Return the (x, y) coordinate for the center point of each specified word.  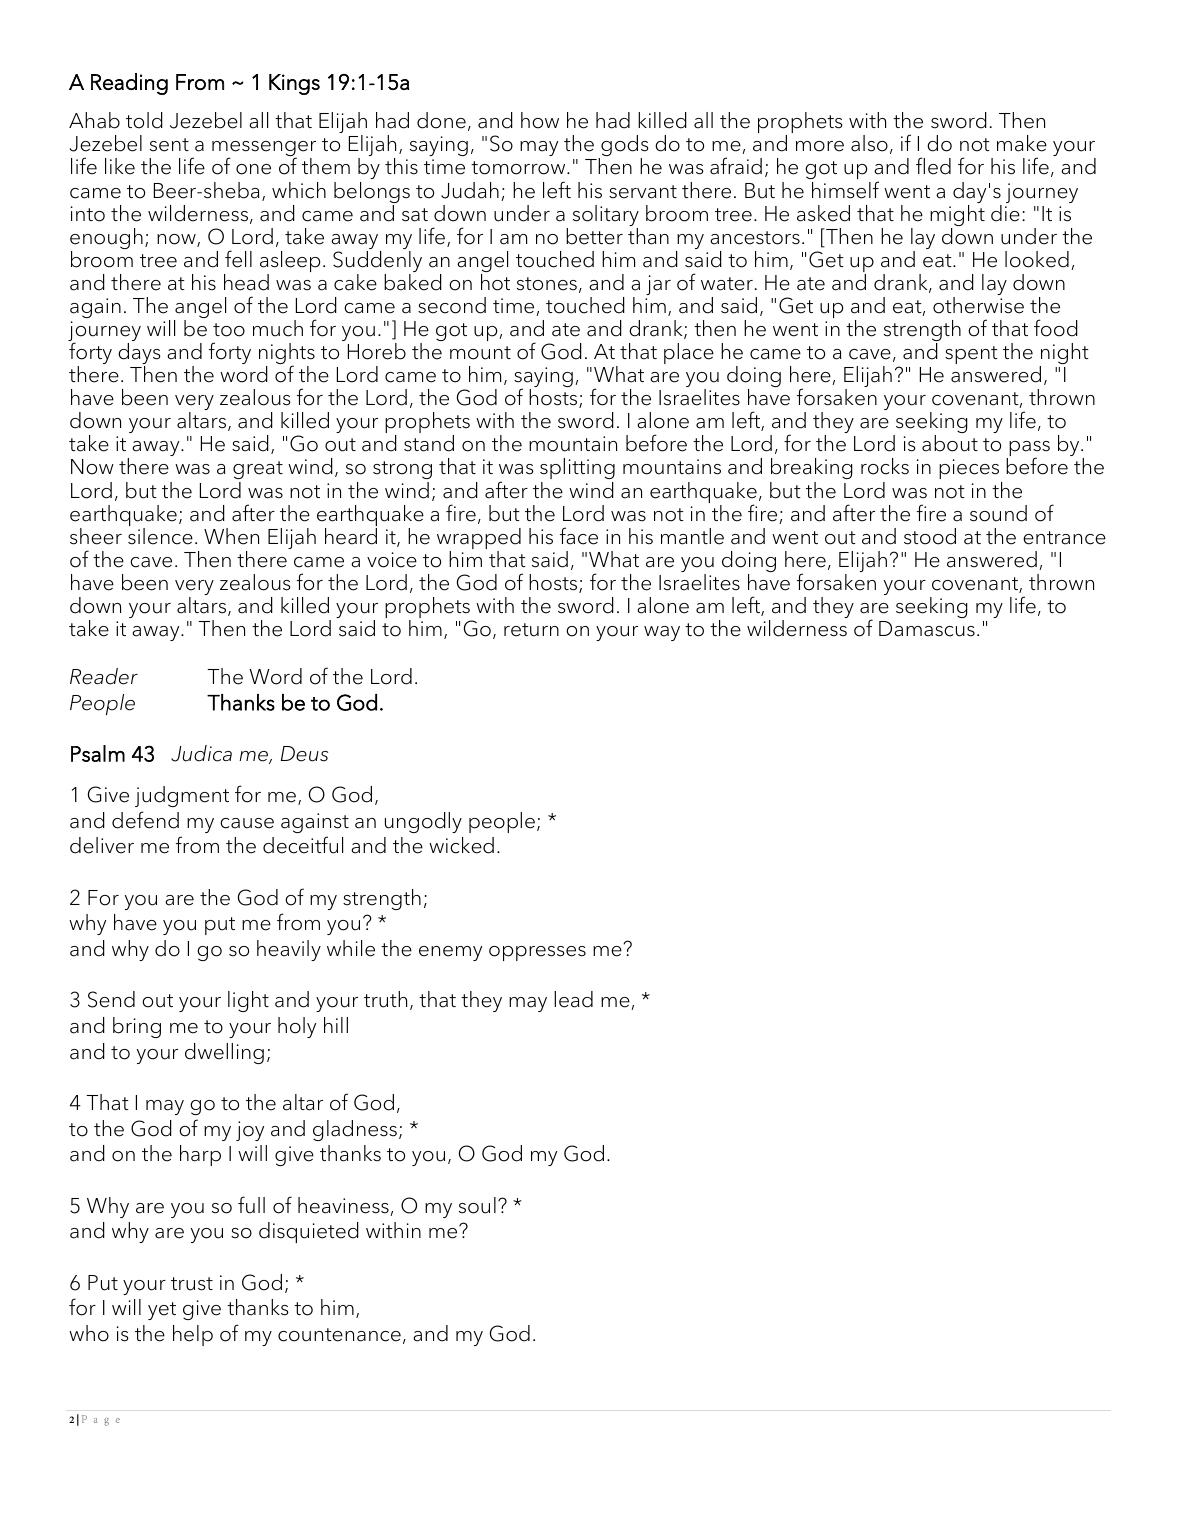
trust (192, 1284)
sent (169, 145)
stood (930, 536)
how (540, 120)
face (579, 536)
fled (933, 166)
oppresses (537, 953)
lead (573, 999)
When (231, 536)
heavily (289, 950)
